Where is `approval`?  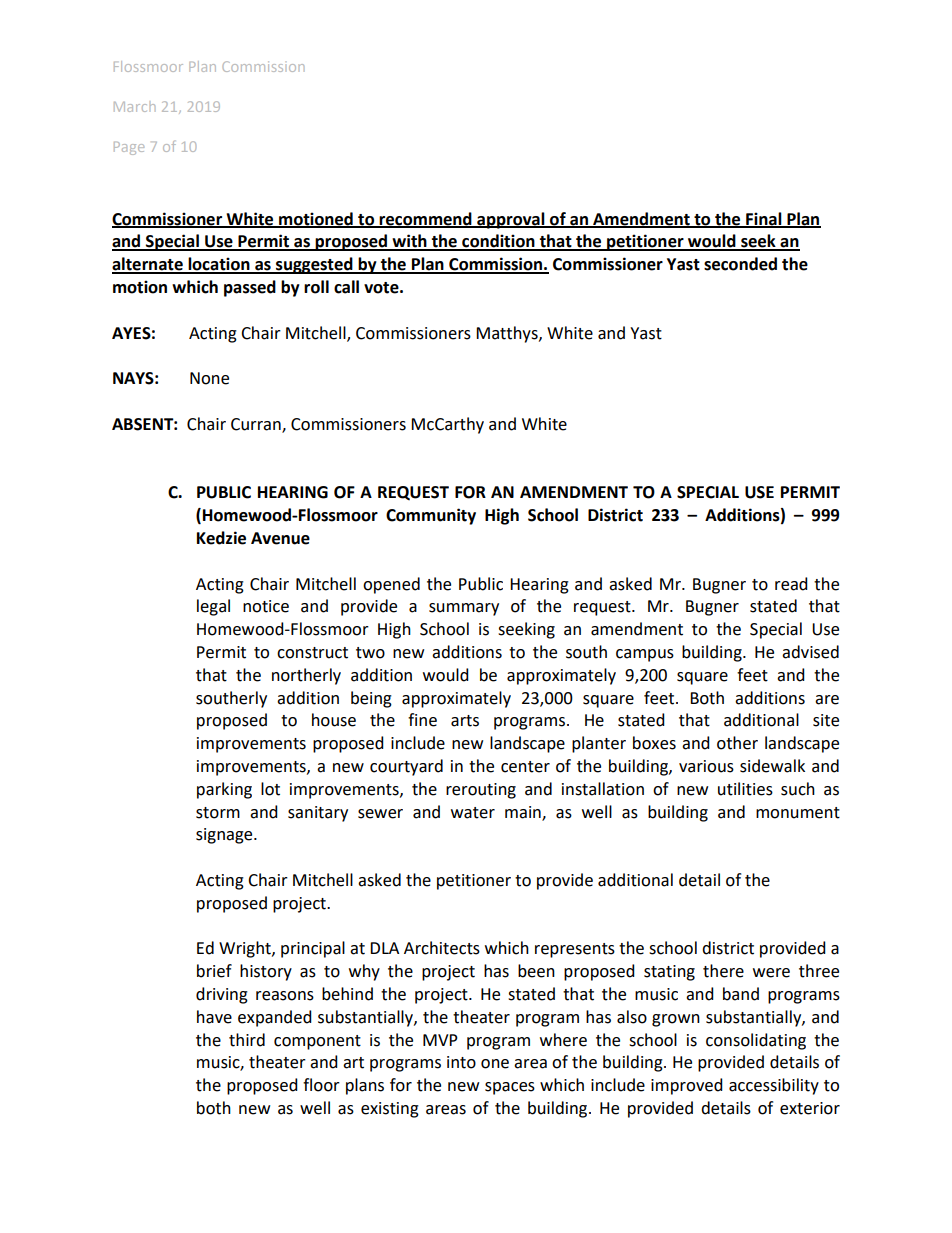
approval is located at coordinates (511, 220).
